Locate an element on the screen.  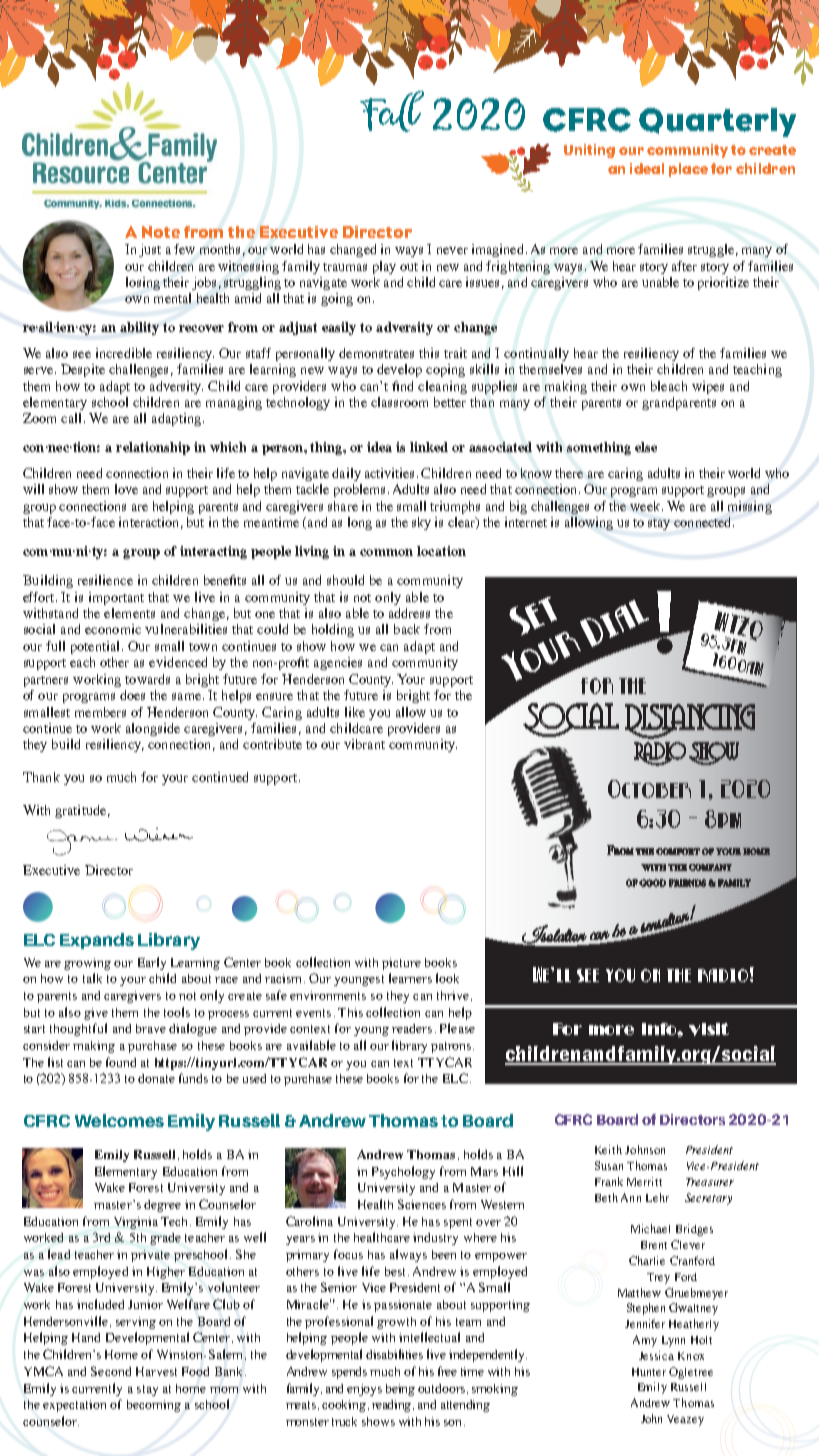
Note is located at coordinates (161, 232).
